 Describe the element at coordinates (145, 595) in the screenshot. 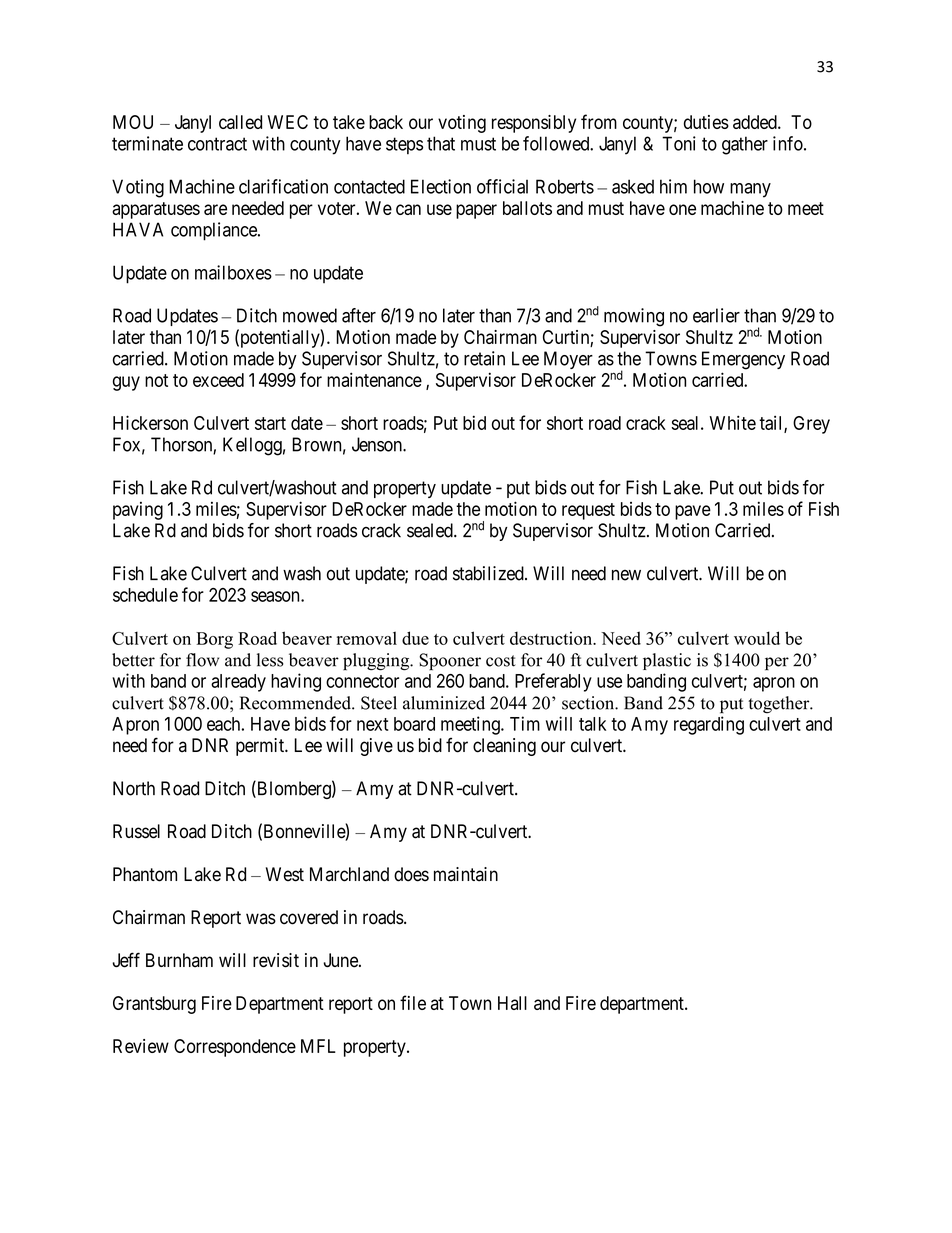

I see `schedule` at that location.
